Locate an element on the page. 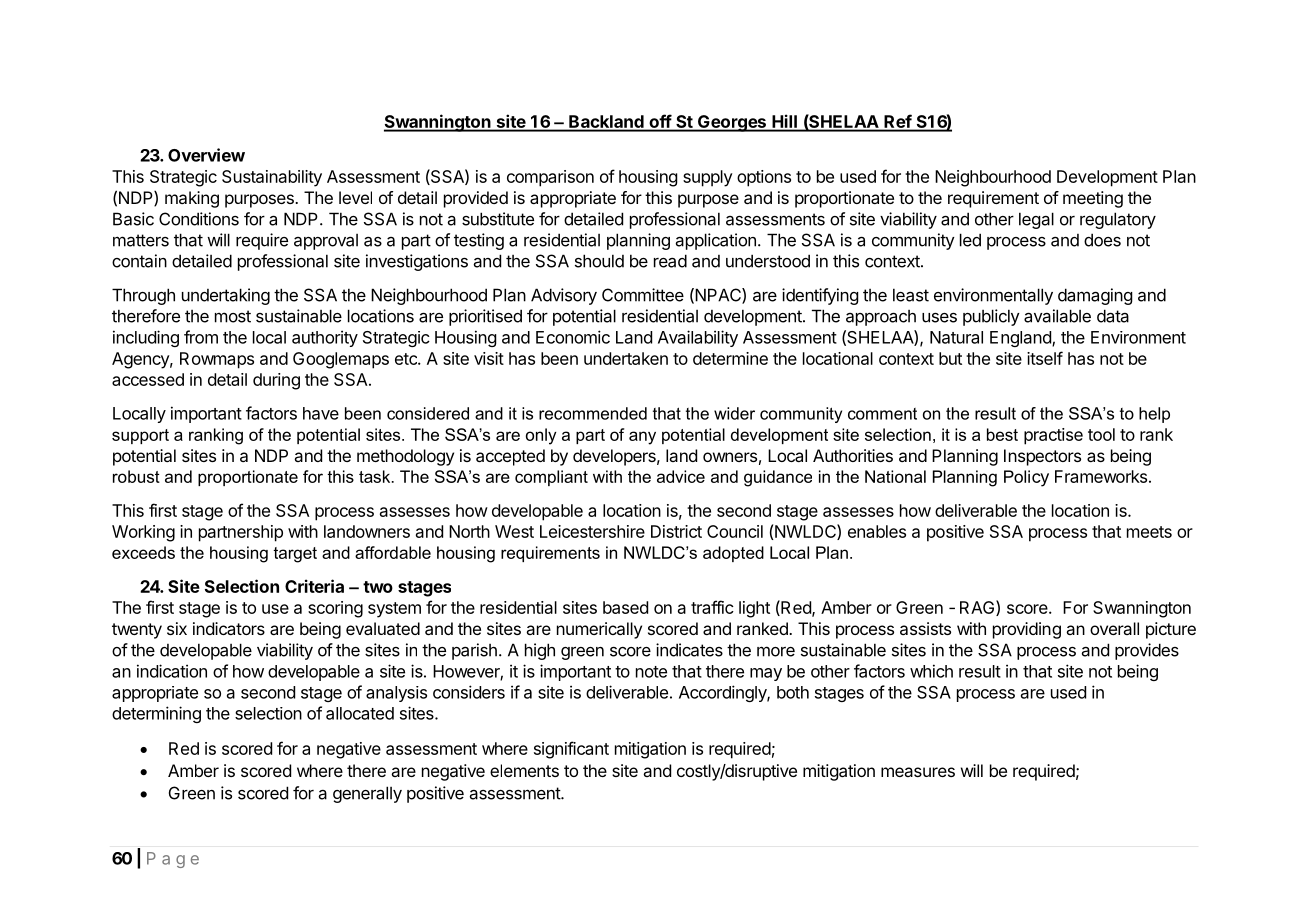  advice is located at coordinates (681, 476).
